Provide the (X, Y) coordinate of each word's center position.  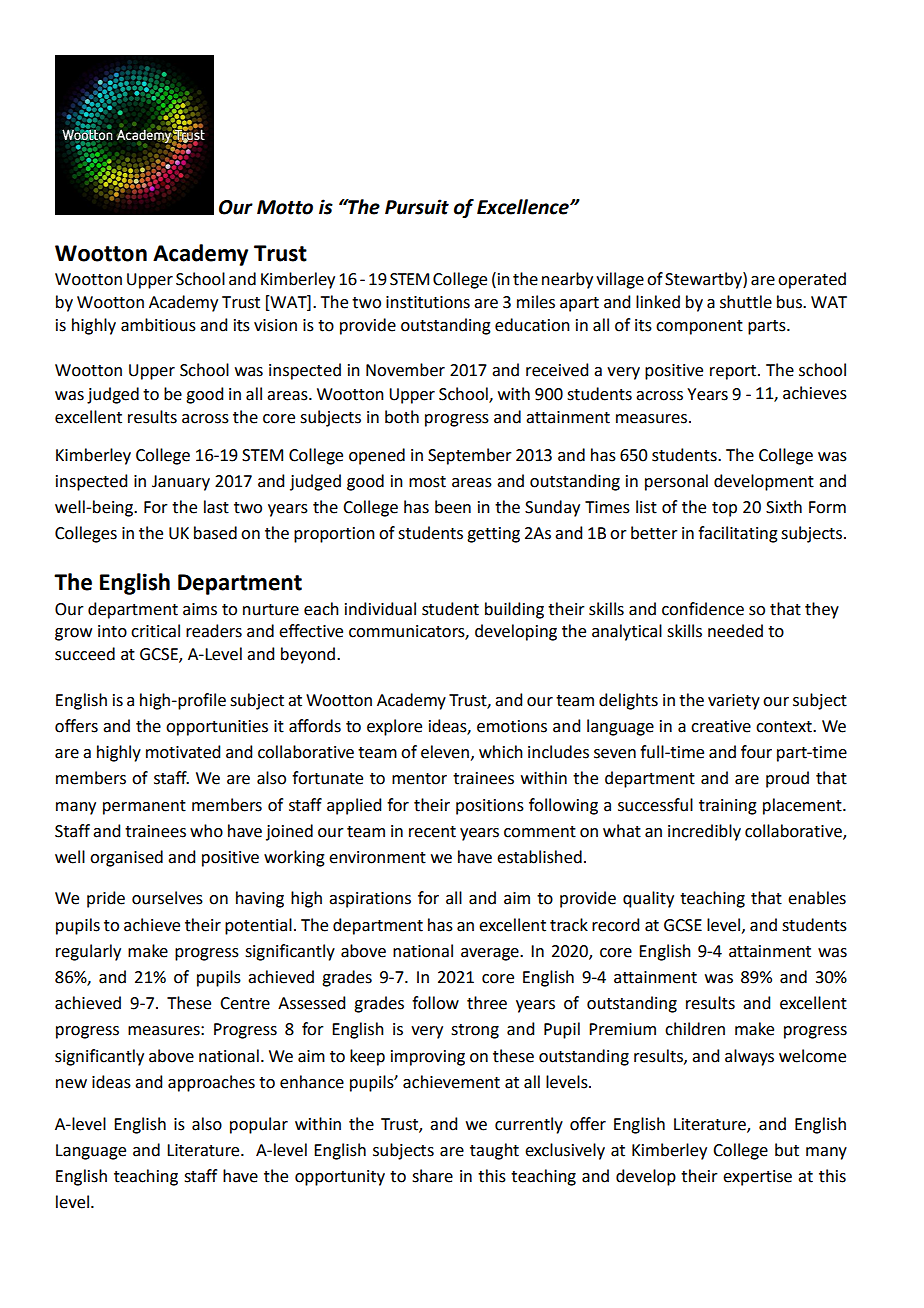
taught (494, 1151)
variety (734, 702)
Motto (285, 207)
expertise (757, 1178)
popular (259, 1125)
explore (394, 727)
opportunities (217, 728)
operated (812, 280)
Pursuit (417, 207)
